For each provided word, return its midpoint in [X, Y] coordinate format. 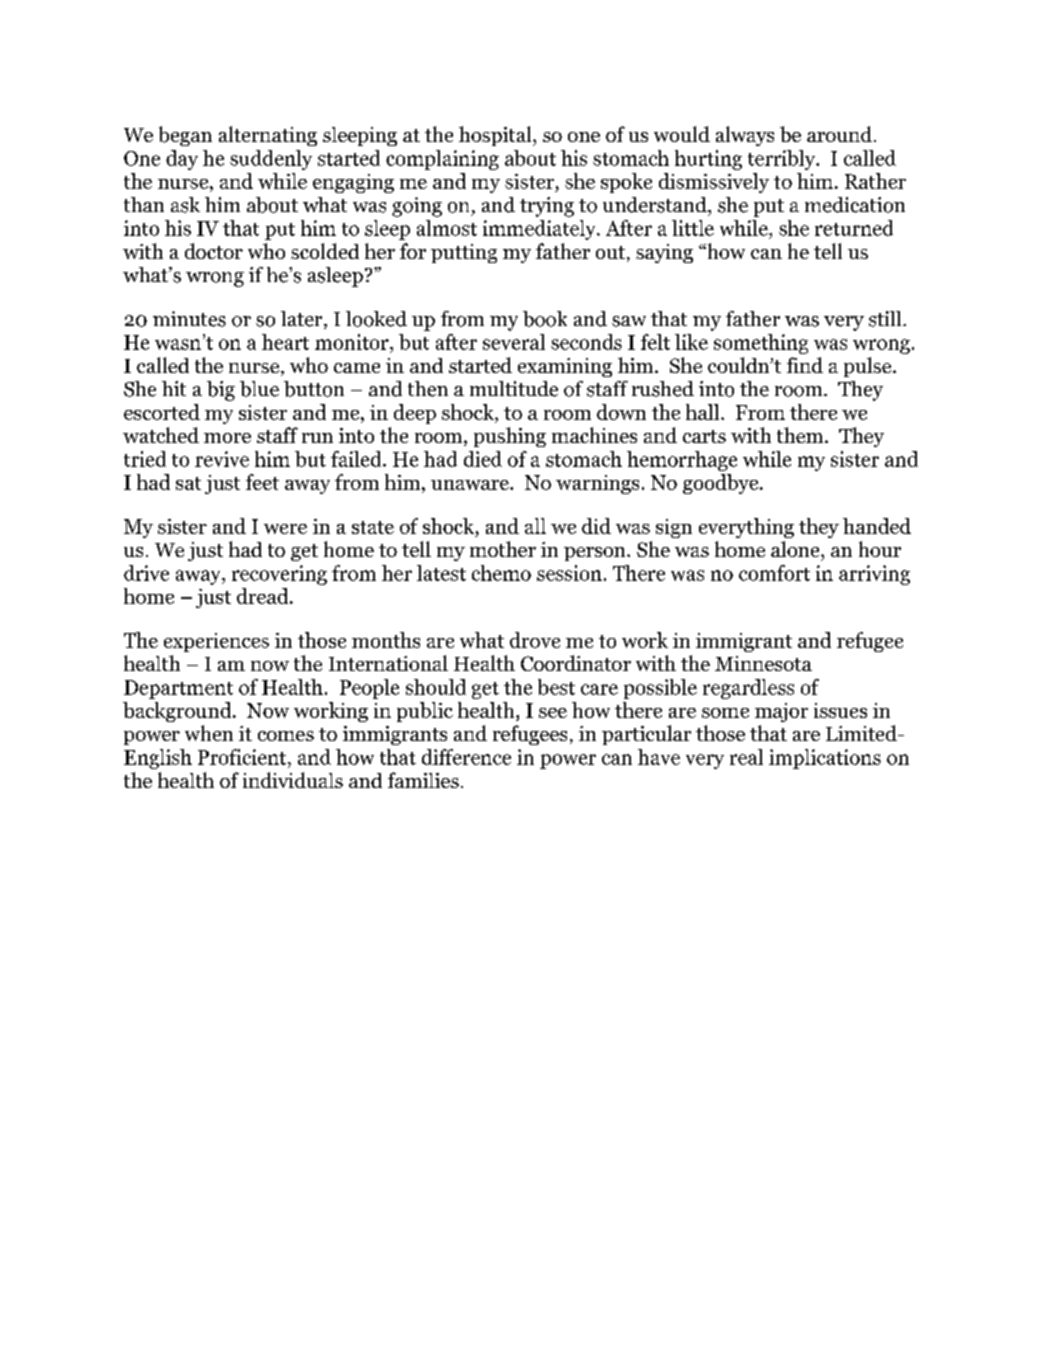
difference [466, 757]
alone [796, 549]
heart [285, 342]
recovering [279, 575]
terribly [783, 160]
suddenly [271, 160]
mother [503, 549]
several [514, 342]
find [805, 365]
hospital [496, 136]
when [209, 733]
